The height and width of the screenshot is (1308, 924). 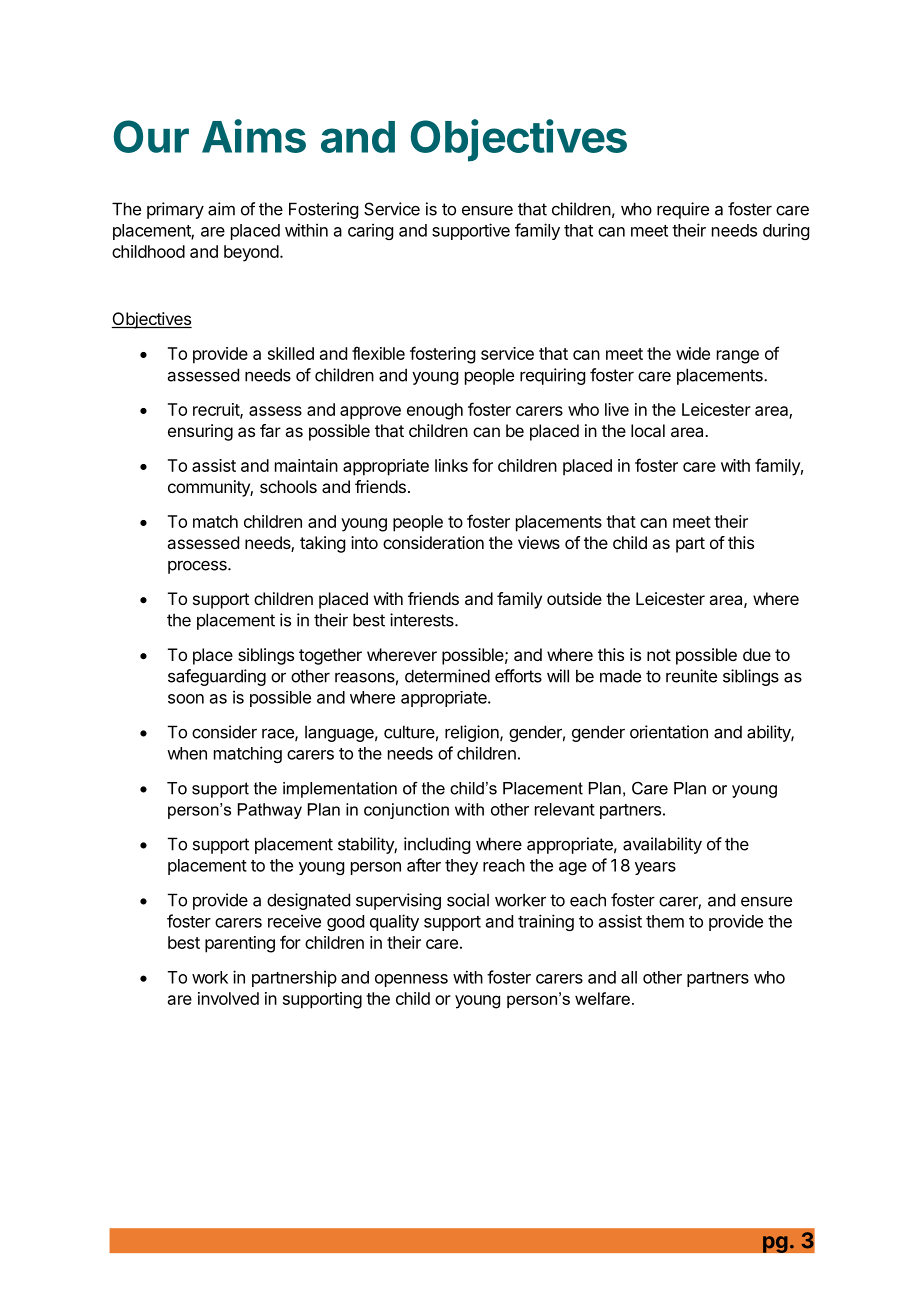 I want to click on require, so click(x=683, y=210).
